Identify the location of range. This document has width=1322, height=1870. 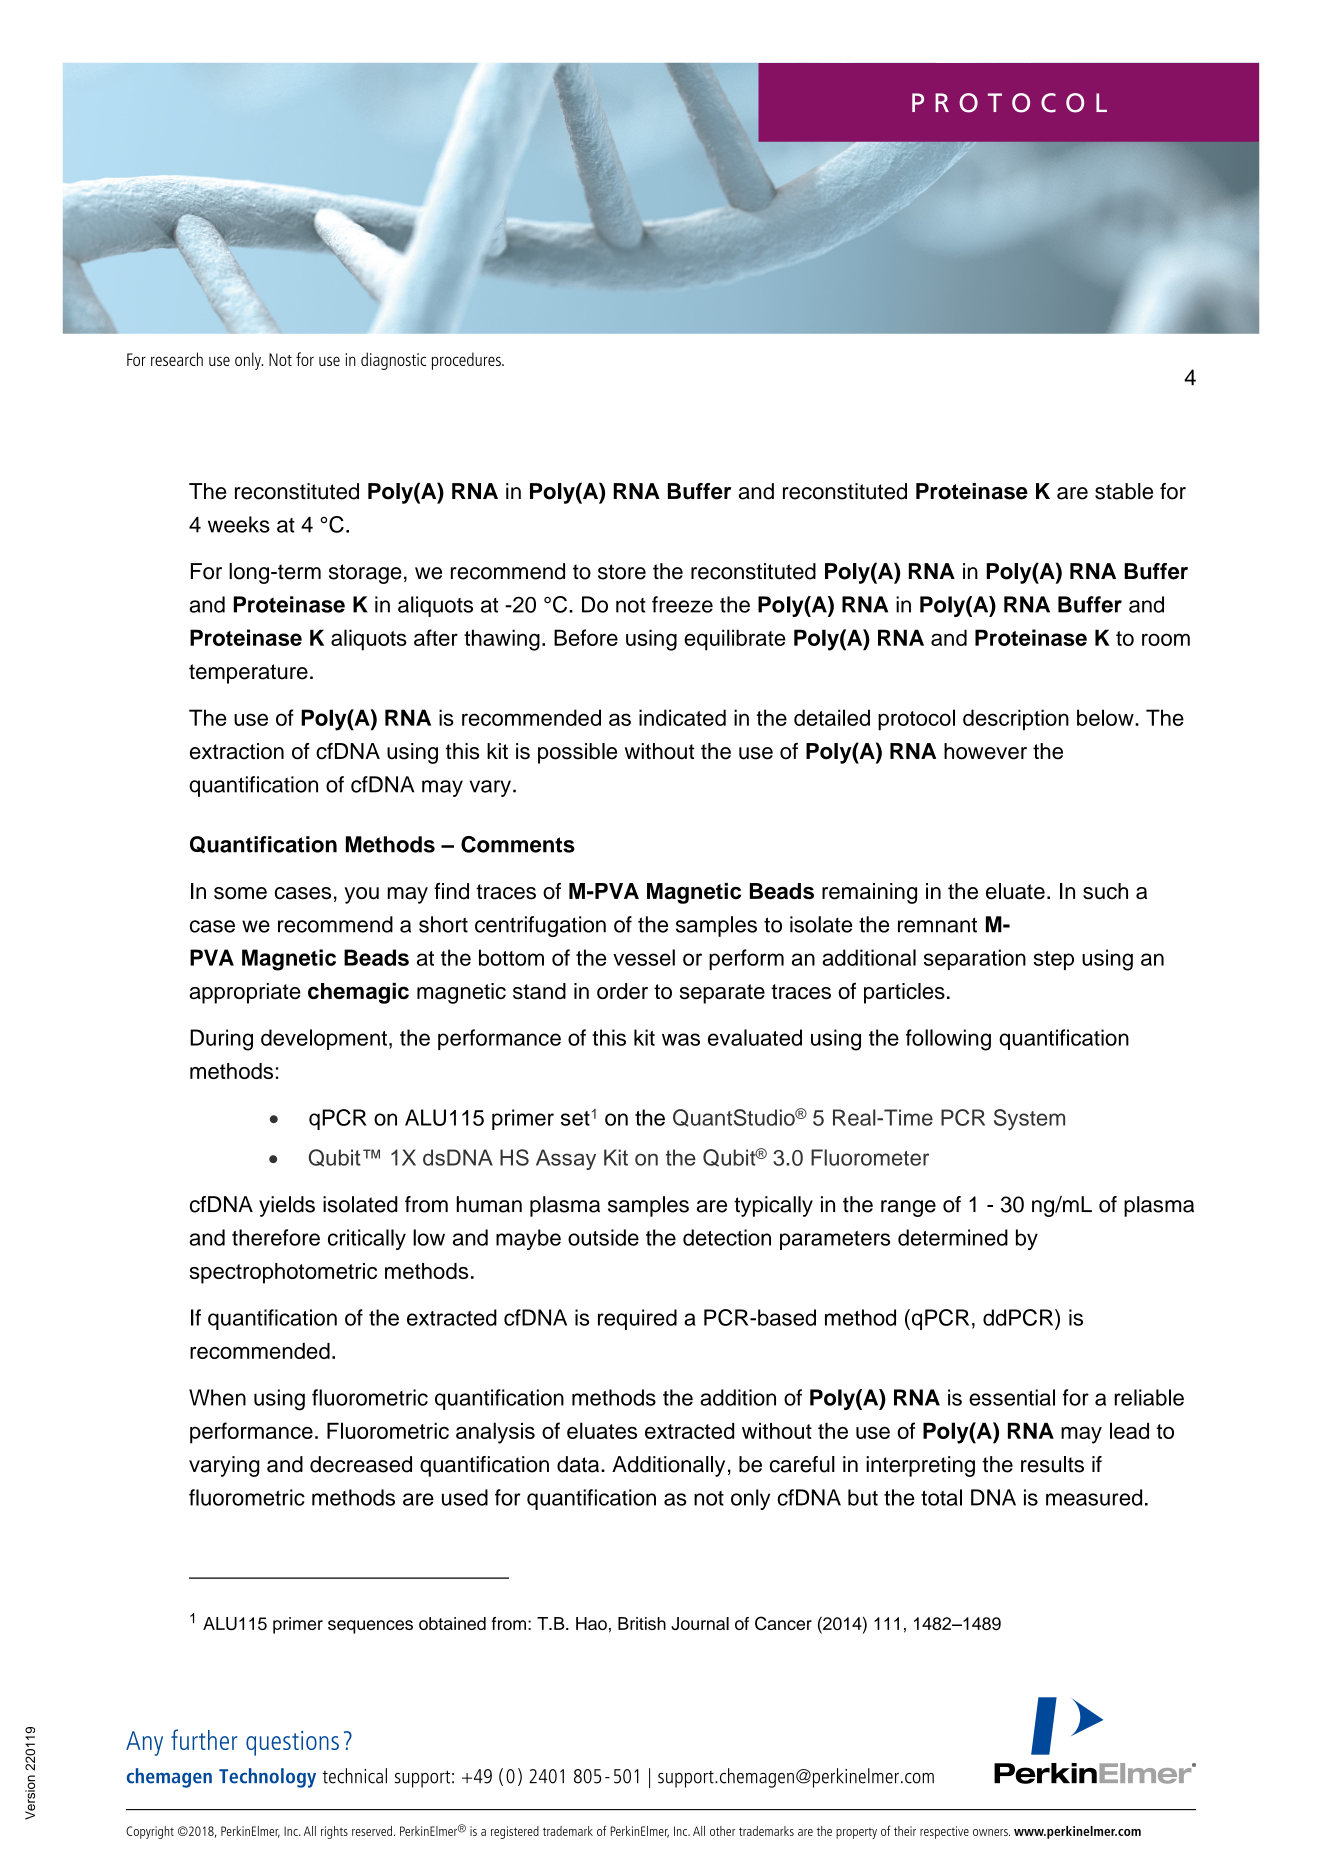
(908, 1208).
